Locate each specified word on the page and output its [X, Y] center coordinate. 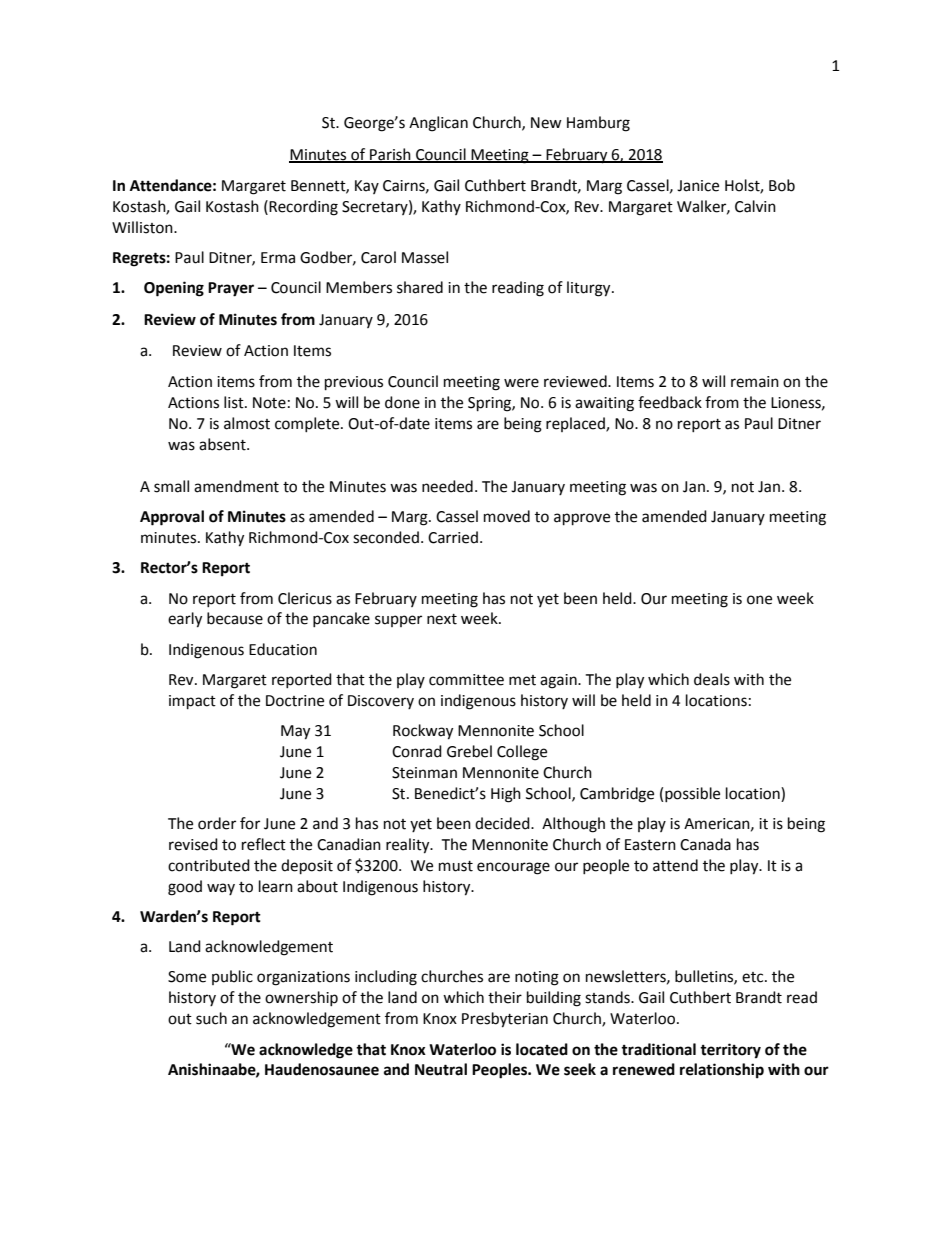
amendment [236, 486]
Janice [698, 186]
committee [466, 680]
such [211, 1018]
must [456, 866]
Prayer [231, 289]
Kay [367, 187]
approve [582, 519]
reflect [264, 844]
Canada [705, 844]
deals [712, 679]
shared [420, 287]
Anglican [438, 124]
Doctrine [295, 701]
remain [755, 382]
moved [507, 516]
